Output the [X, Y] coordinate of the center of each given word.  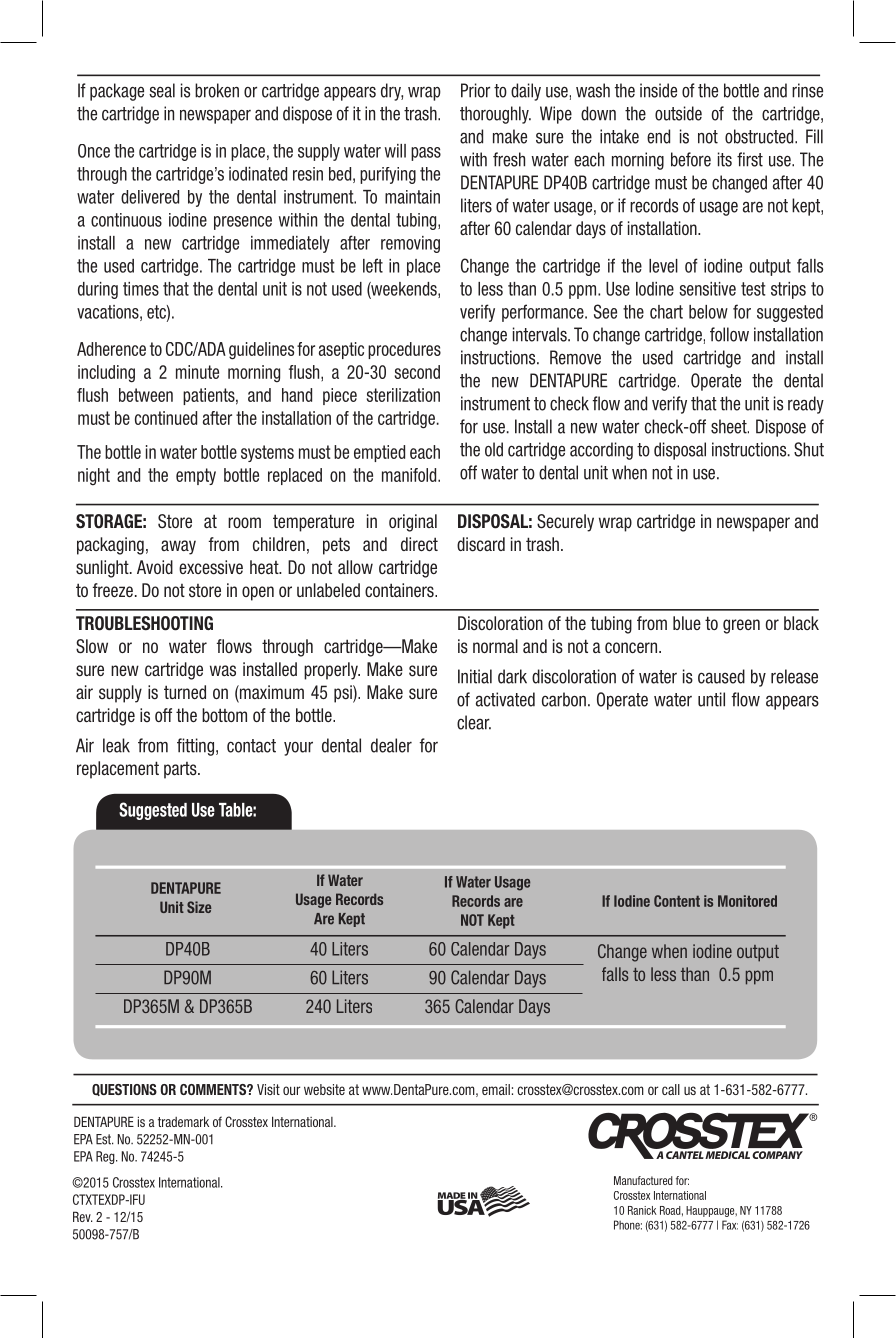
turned [185, 692]
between [146, 395]
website [324, 1089]
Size [199, 907]
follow [729, 334]
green [741, 626]
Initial [475, 676]
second [417, 372]
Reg [106, 1157]
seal [162, 90]
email [496, 1089]
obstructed [760, 136]
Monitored [747, 901]
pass [426, 154]
